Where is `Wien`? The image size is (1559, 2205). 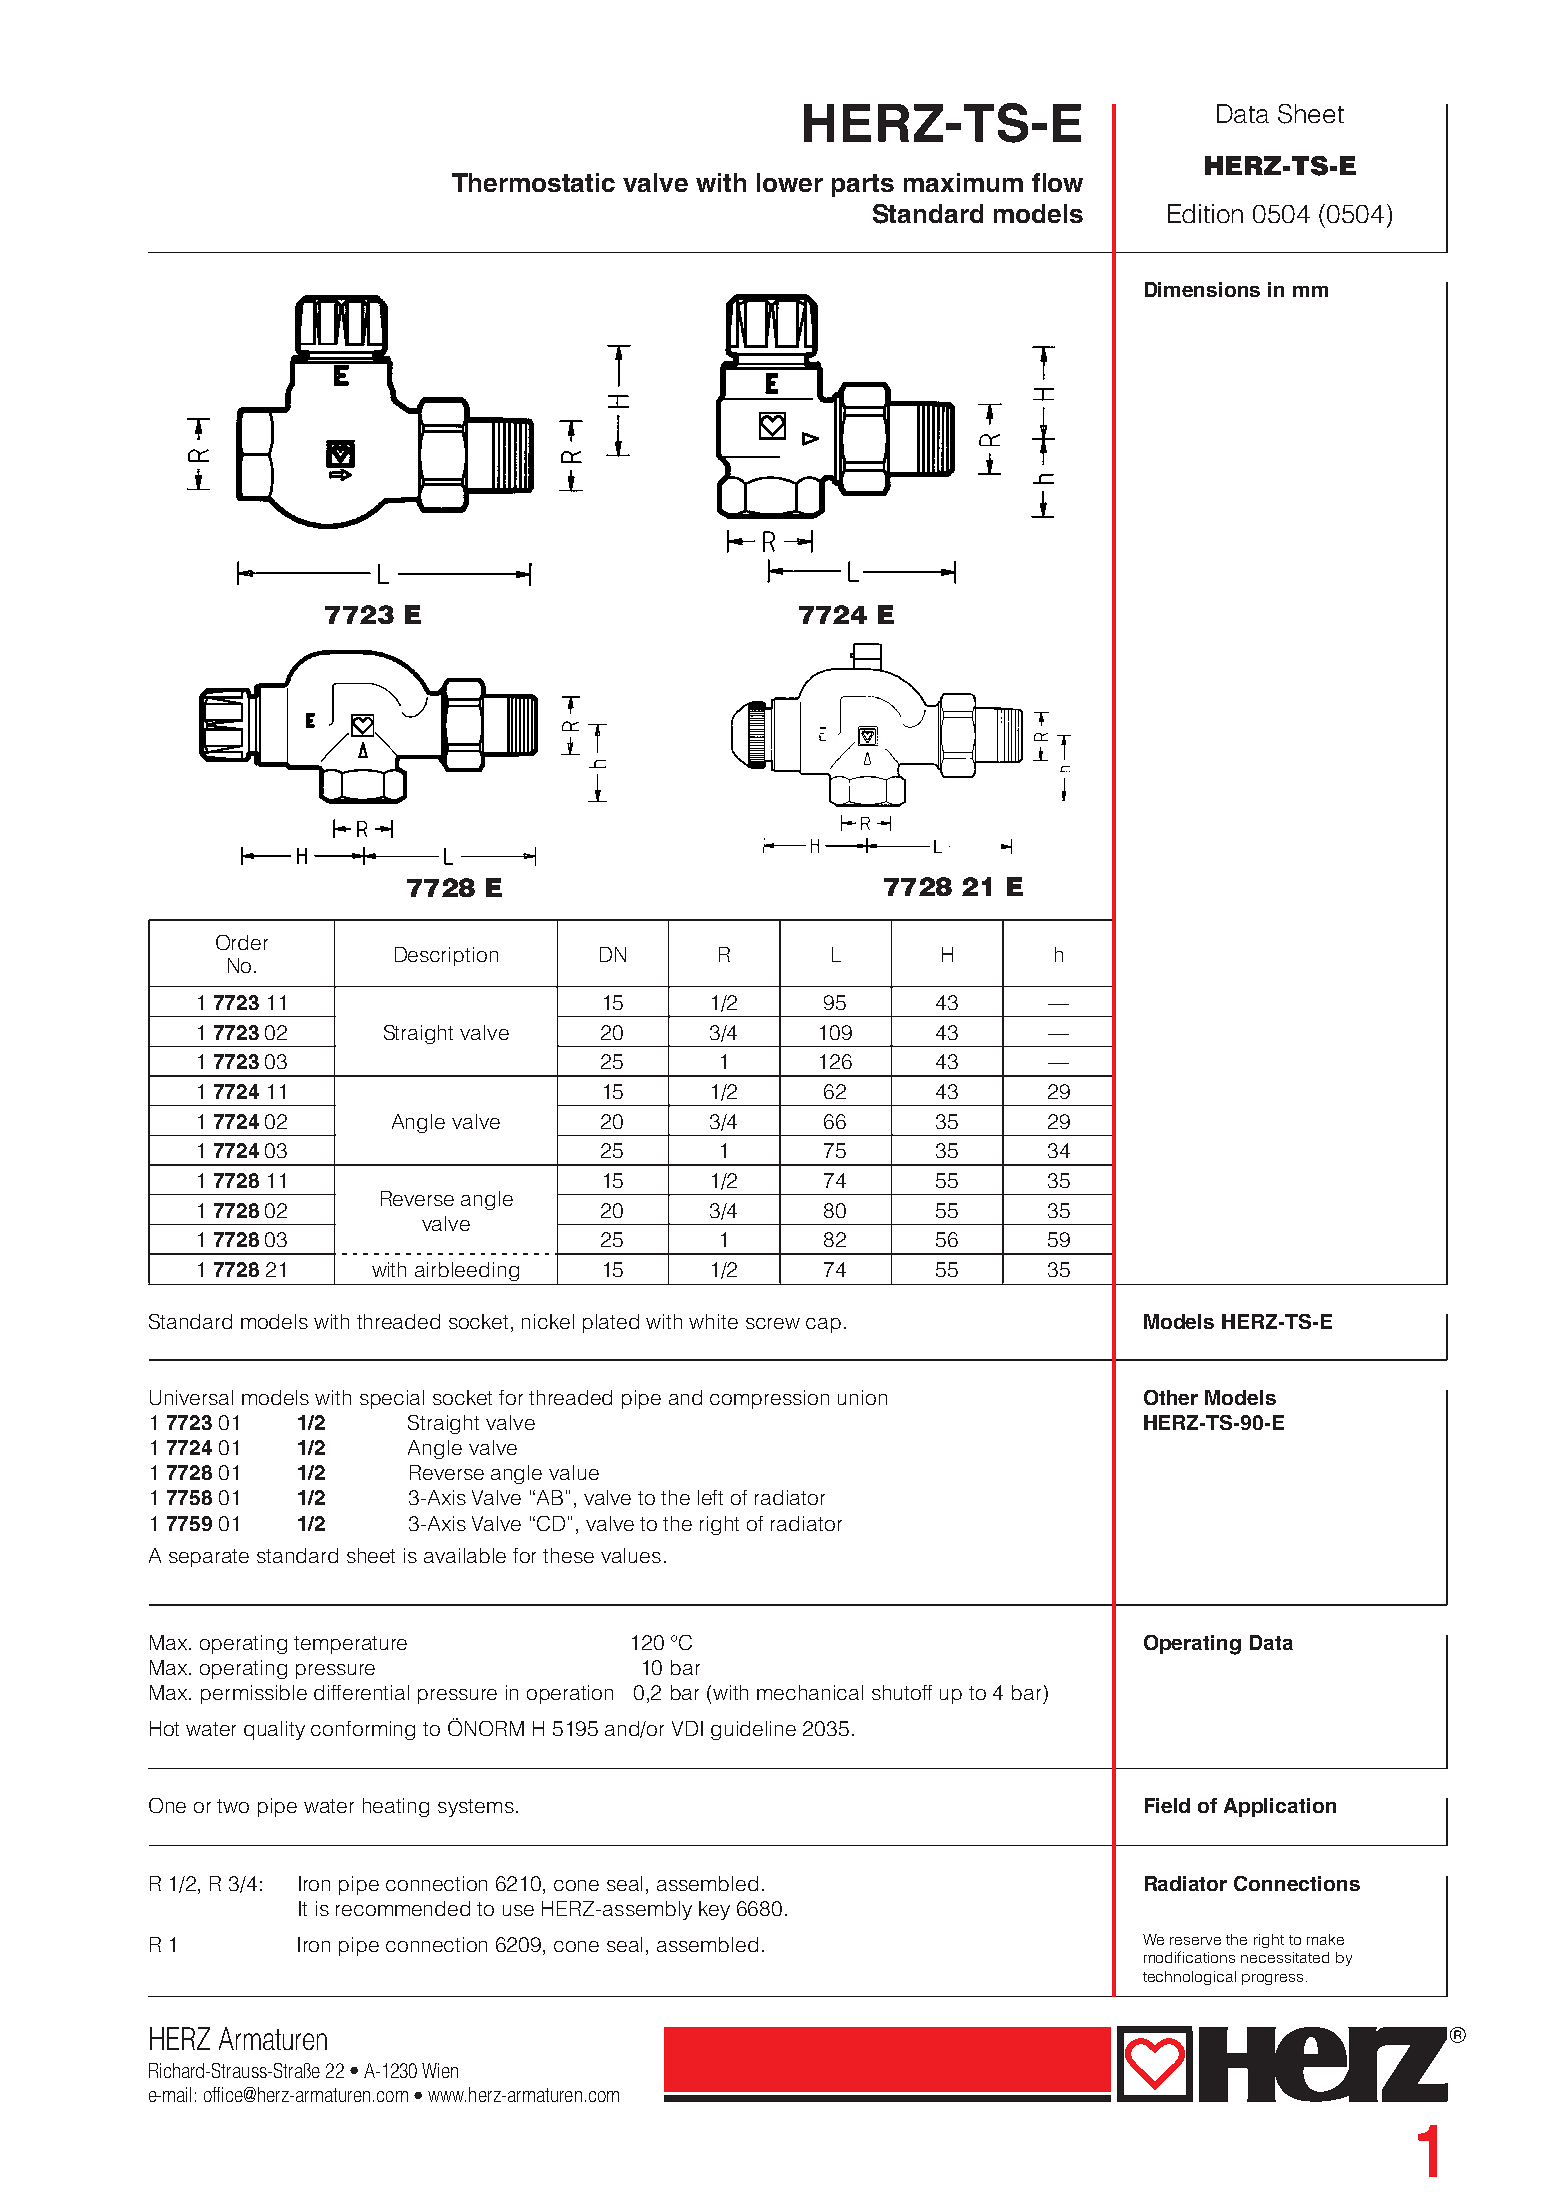 Wien is located at coordinates (440, 2070).
